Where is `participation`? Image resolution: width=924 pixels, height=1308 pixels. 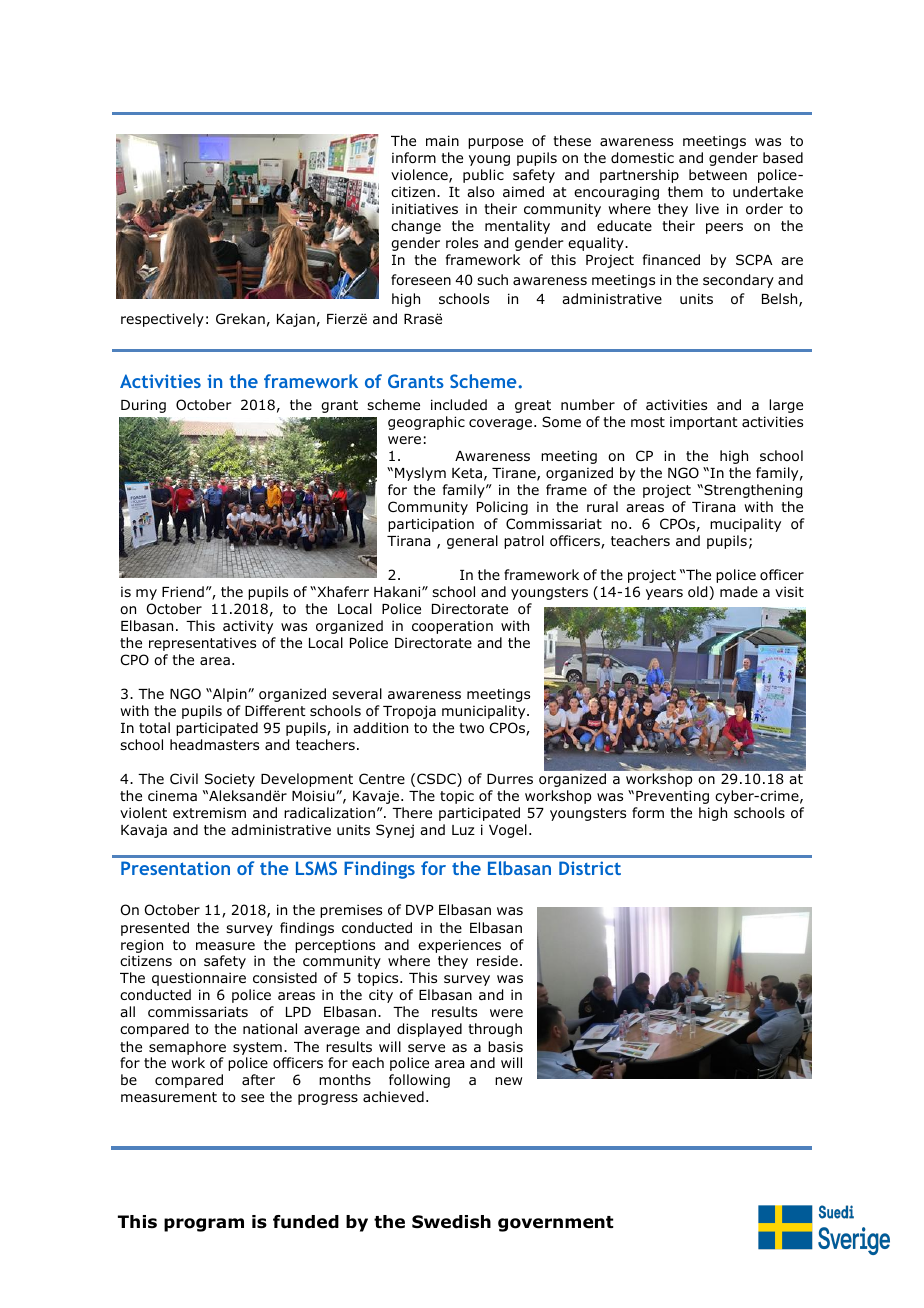 participation is located at coordinates (431, 525).
